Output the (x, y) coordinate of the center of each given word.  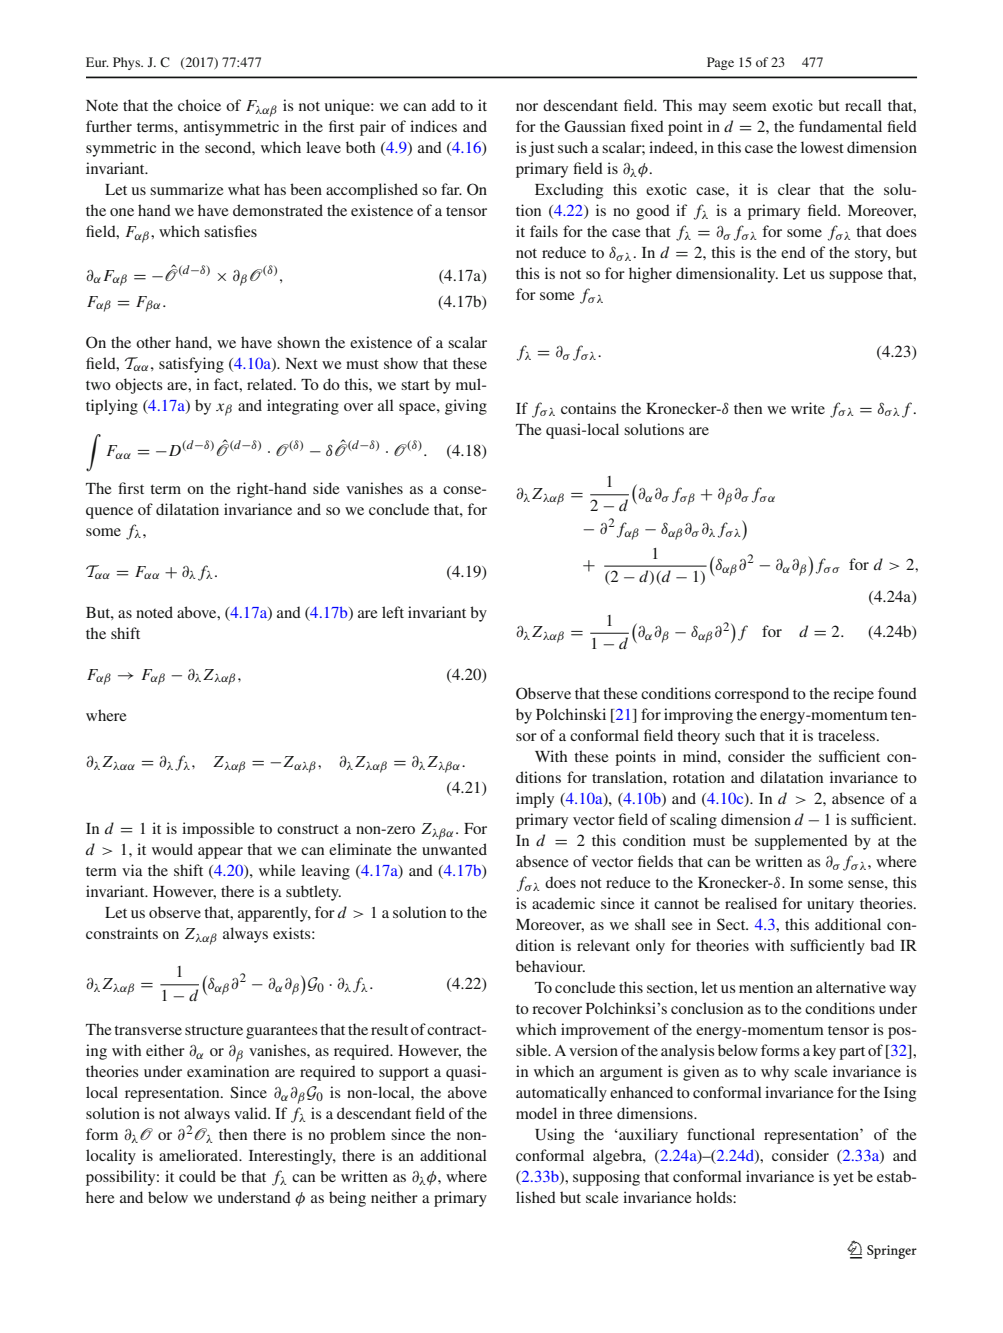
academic (563, 903)
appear (220, 853)
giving (466, 407)
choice (199, 105)
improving (698, 716)
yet (843, 1179)
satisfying (191, 365)
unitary (830, 905)
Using (555, 1136)
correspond (752, 695)
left (393, 612)
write (808, 408)
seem (750, 107)
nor (527, 107)
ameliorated (200, 1155)
